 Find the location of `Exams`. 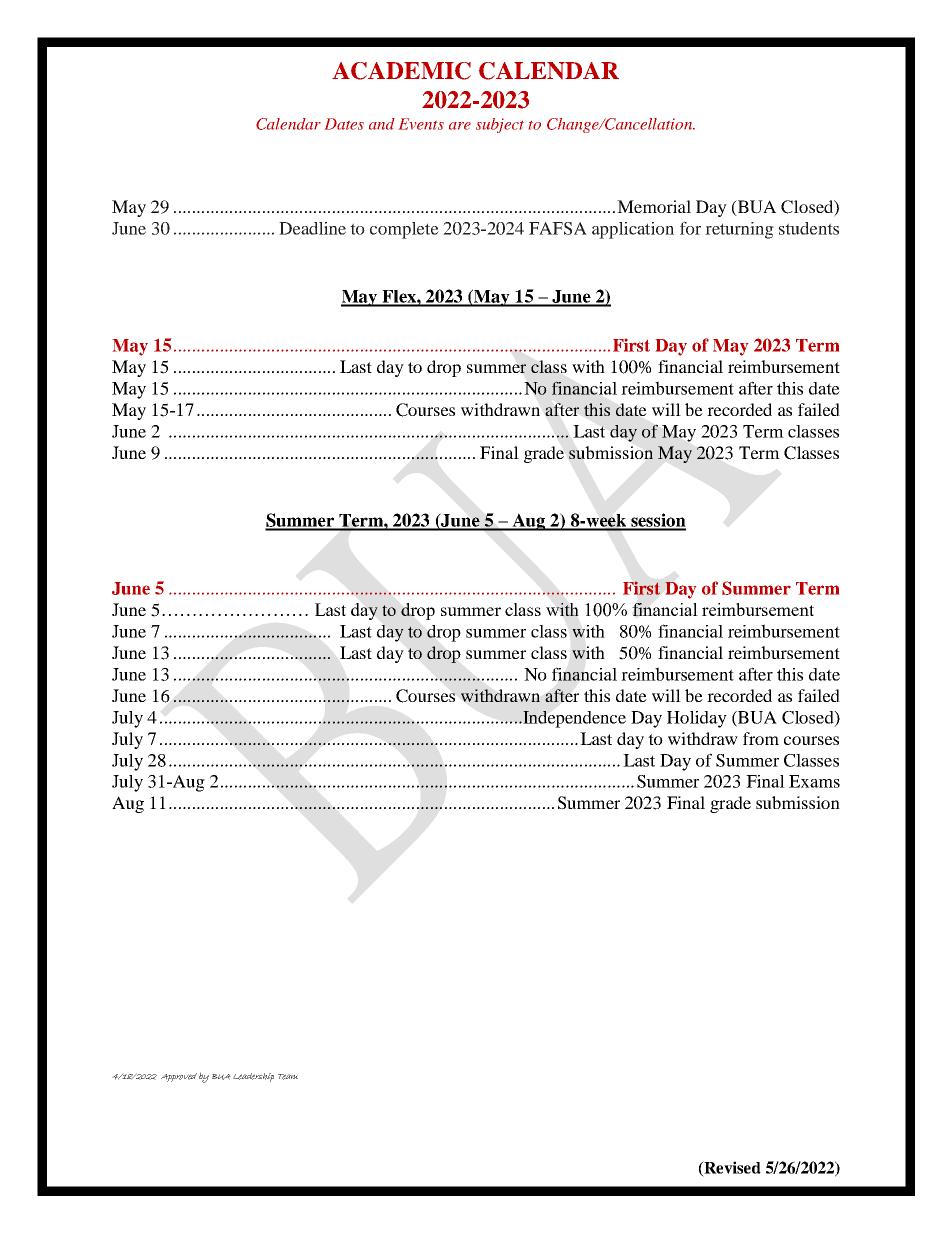

Exams is located at coordinates (814, 781).
